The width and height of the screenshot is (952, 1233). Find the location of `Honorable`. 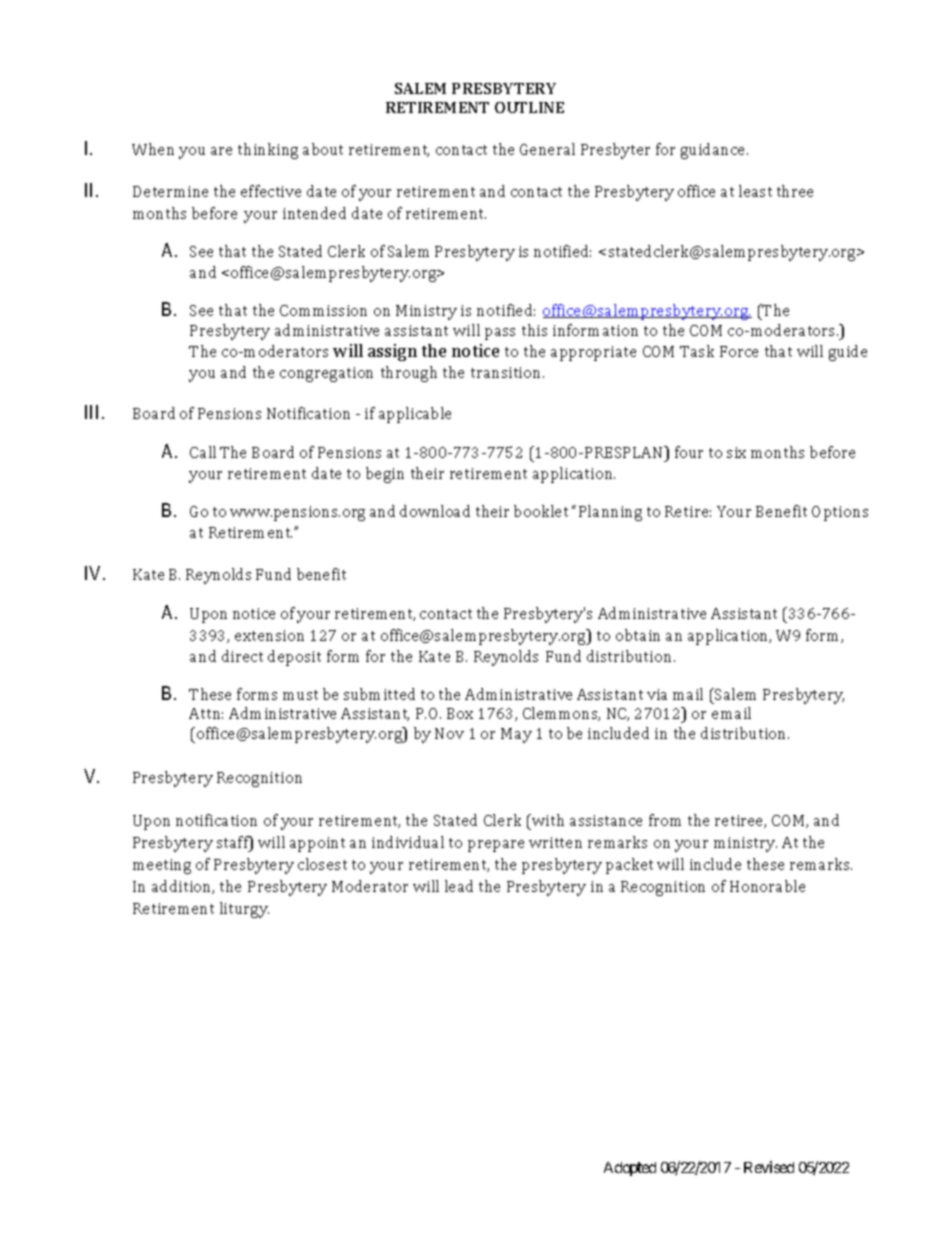

Honorable is located at coordinates (767, 886).
